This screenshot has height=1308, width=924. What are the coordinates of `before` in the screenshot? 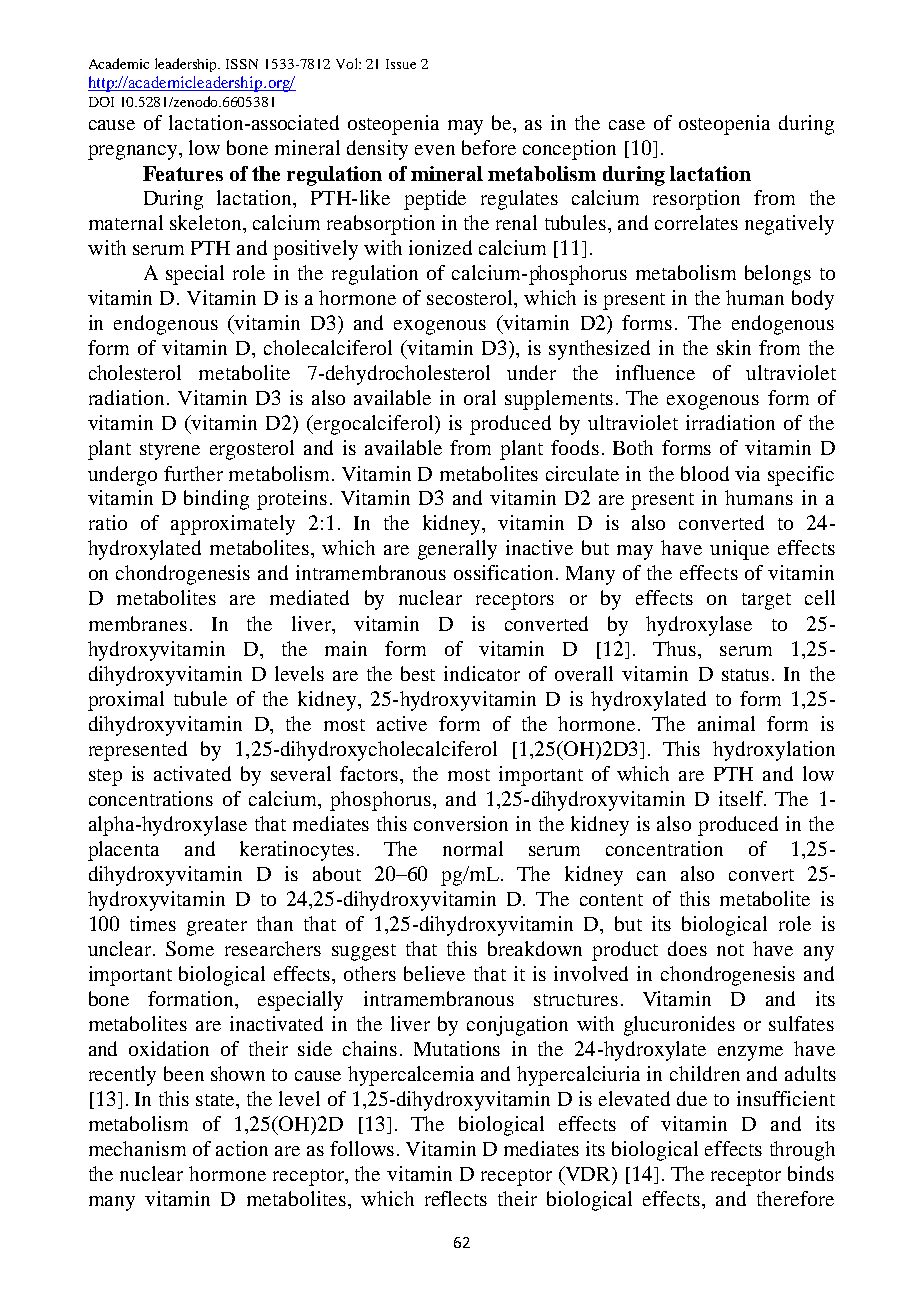 It's located at (489, 147).
